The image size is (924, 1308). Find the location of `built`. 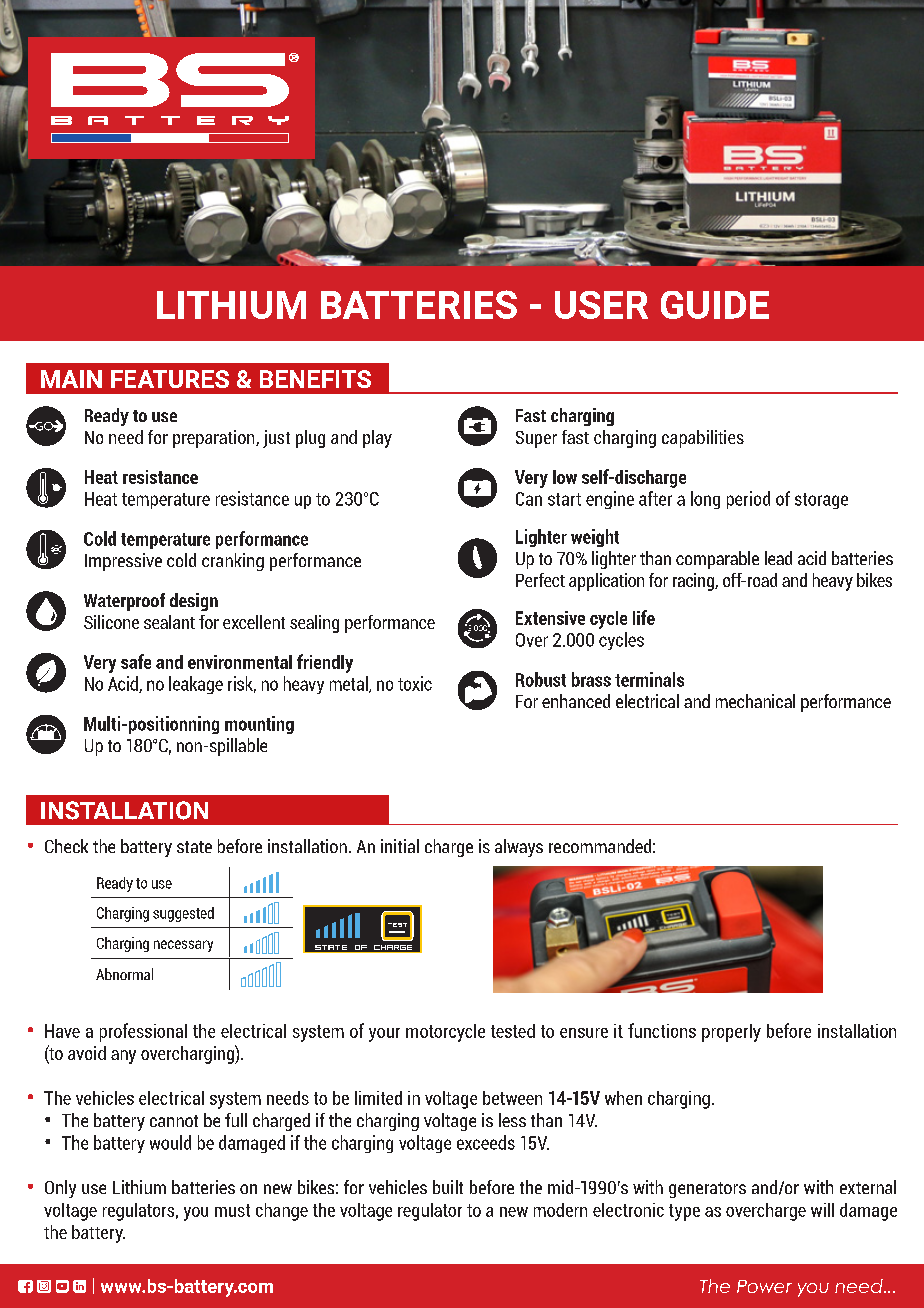

built is located at coordinates (448, 1187).
